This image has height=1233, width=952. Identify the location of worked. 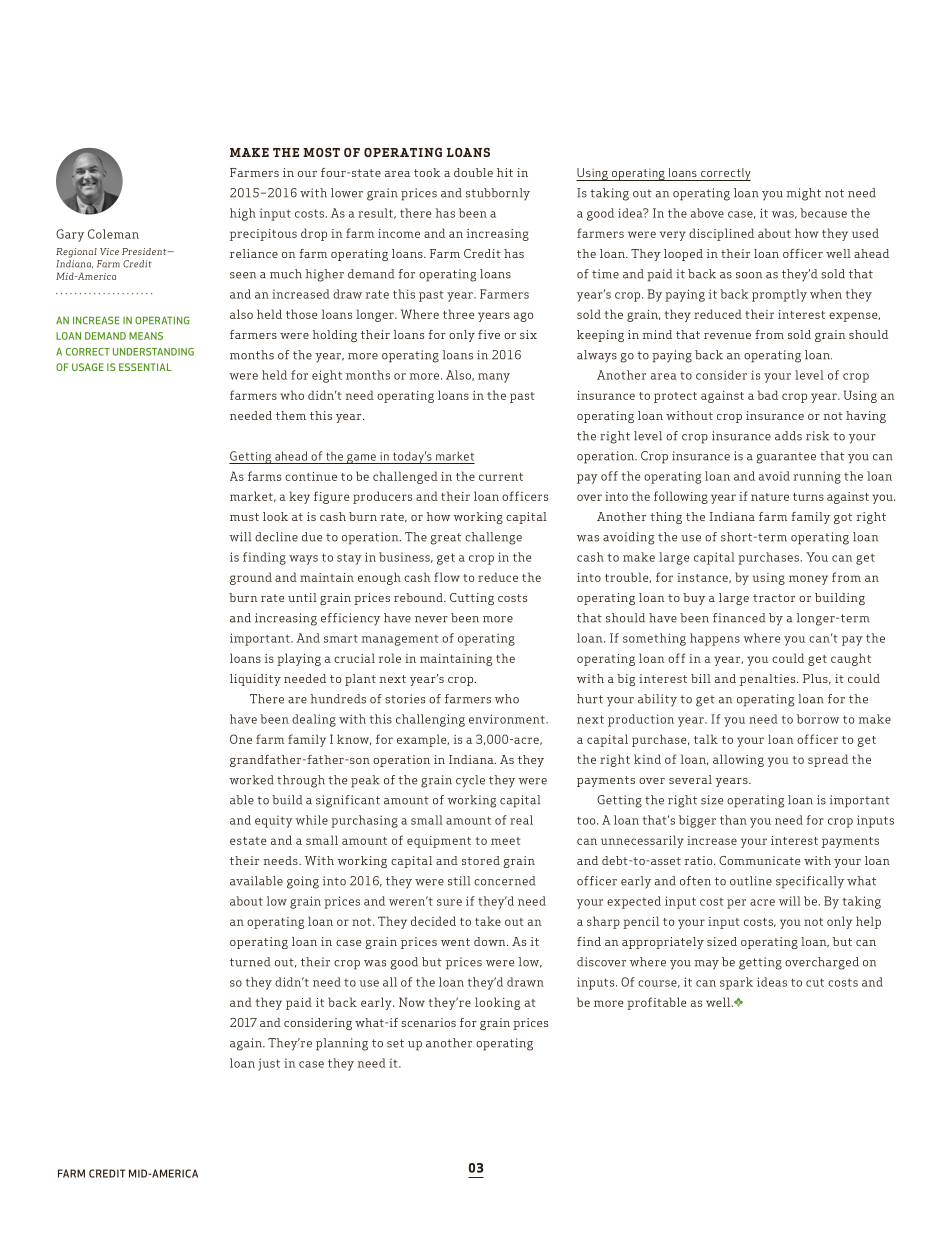
(251, 780).
